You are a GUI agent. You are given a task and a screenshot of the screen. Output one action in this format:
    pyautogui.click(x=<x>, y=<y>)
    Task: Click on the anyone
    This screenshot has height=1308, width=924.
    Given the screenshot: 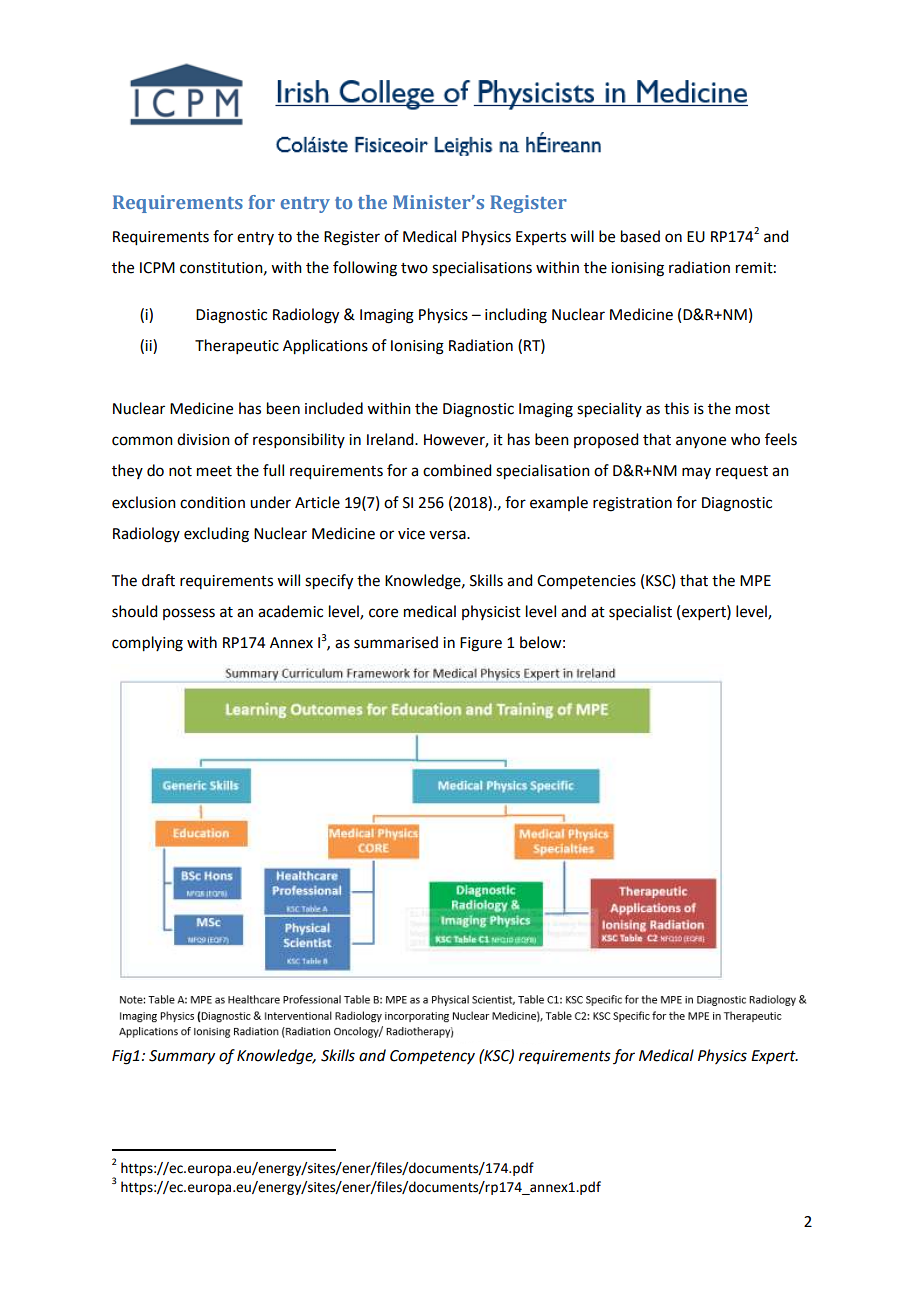 What is the action you would take?
    pyautogui.click(x=701, y=442)
